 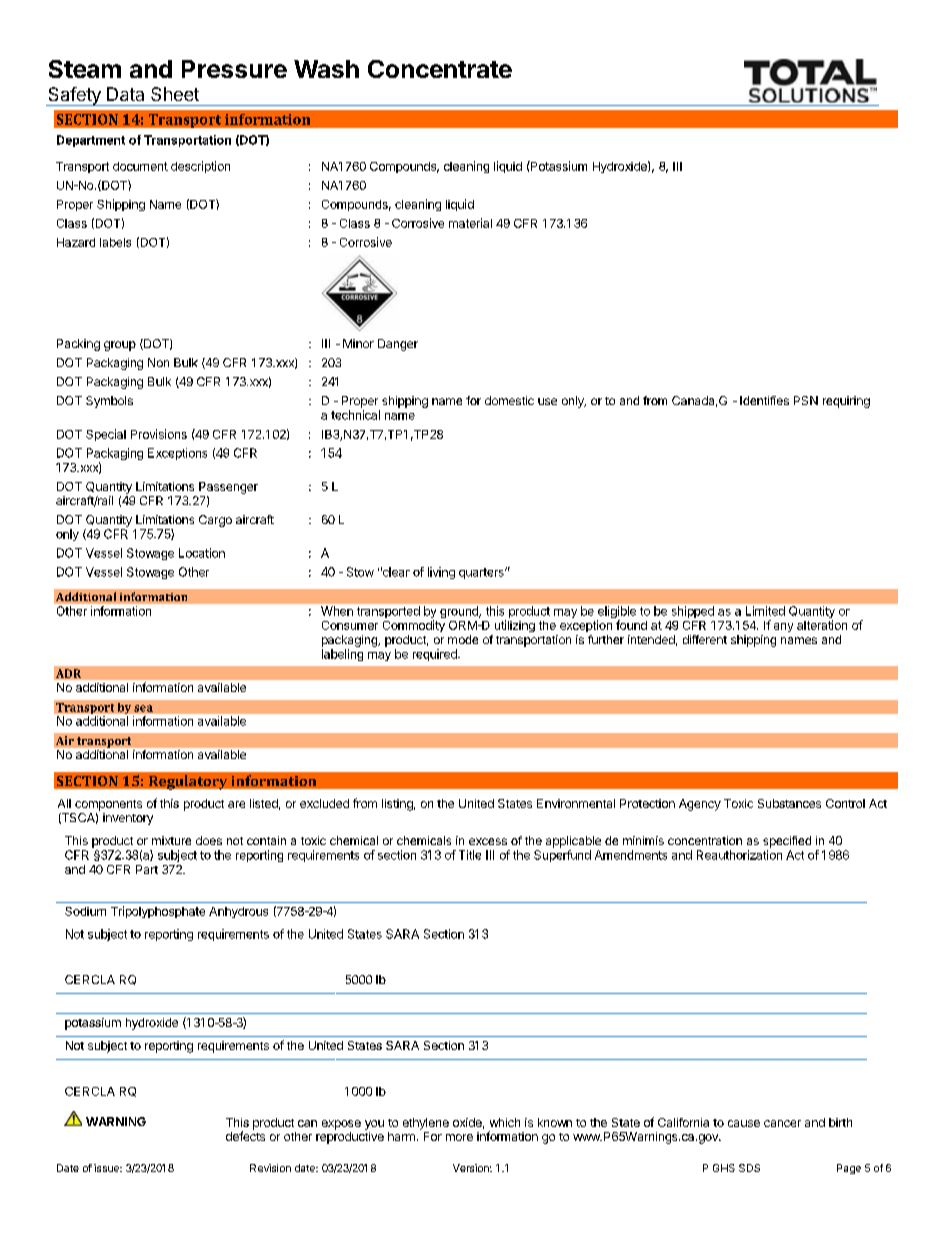 What do you see at coordinates (488, 841) in the screenshot?
I see `excess` at bounding box center [488, 841].
